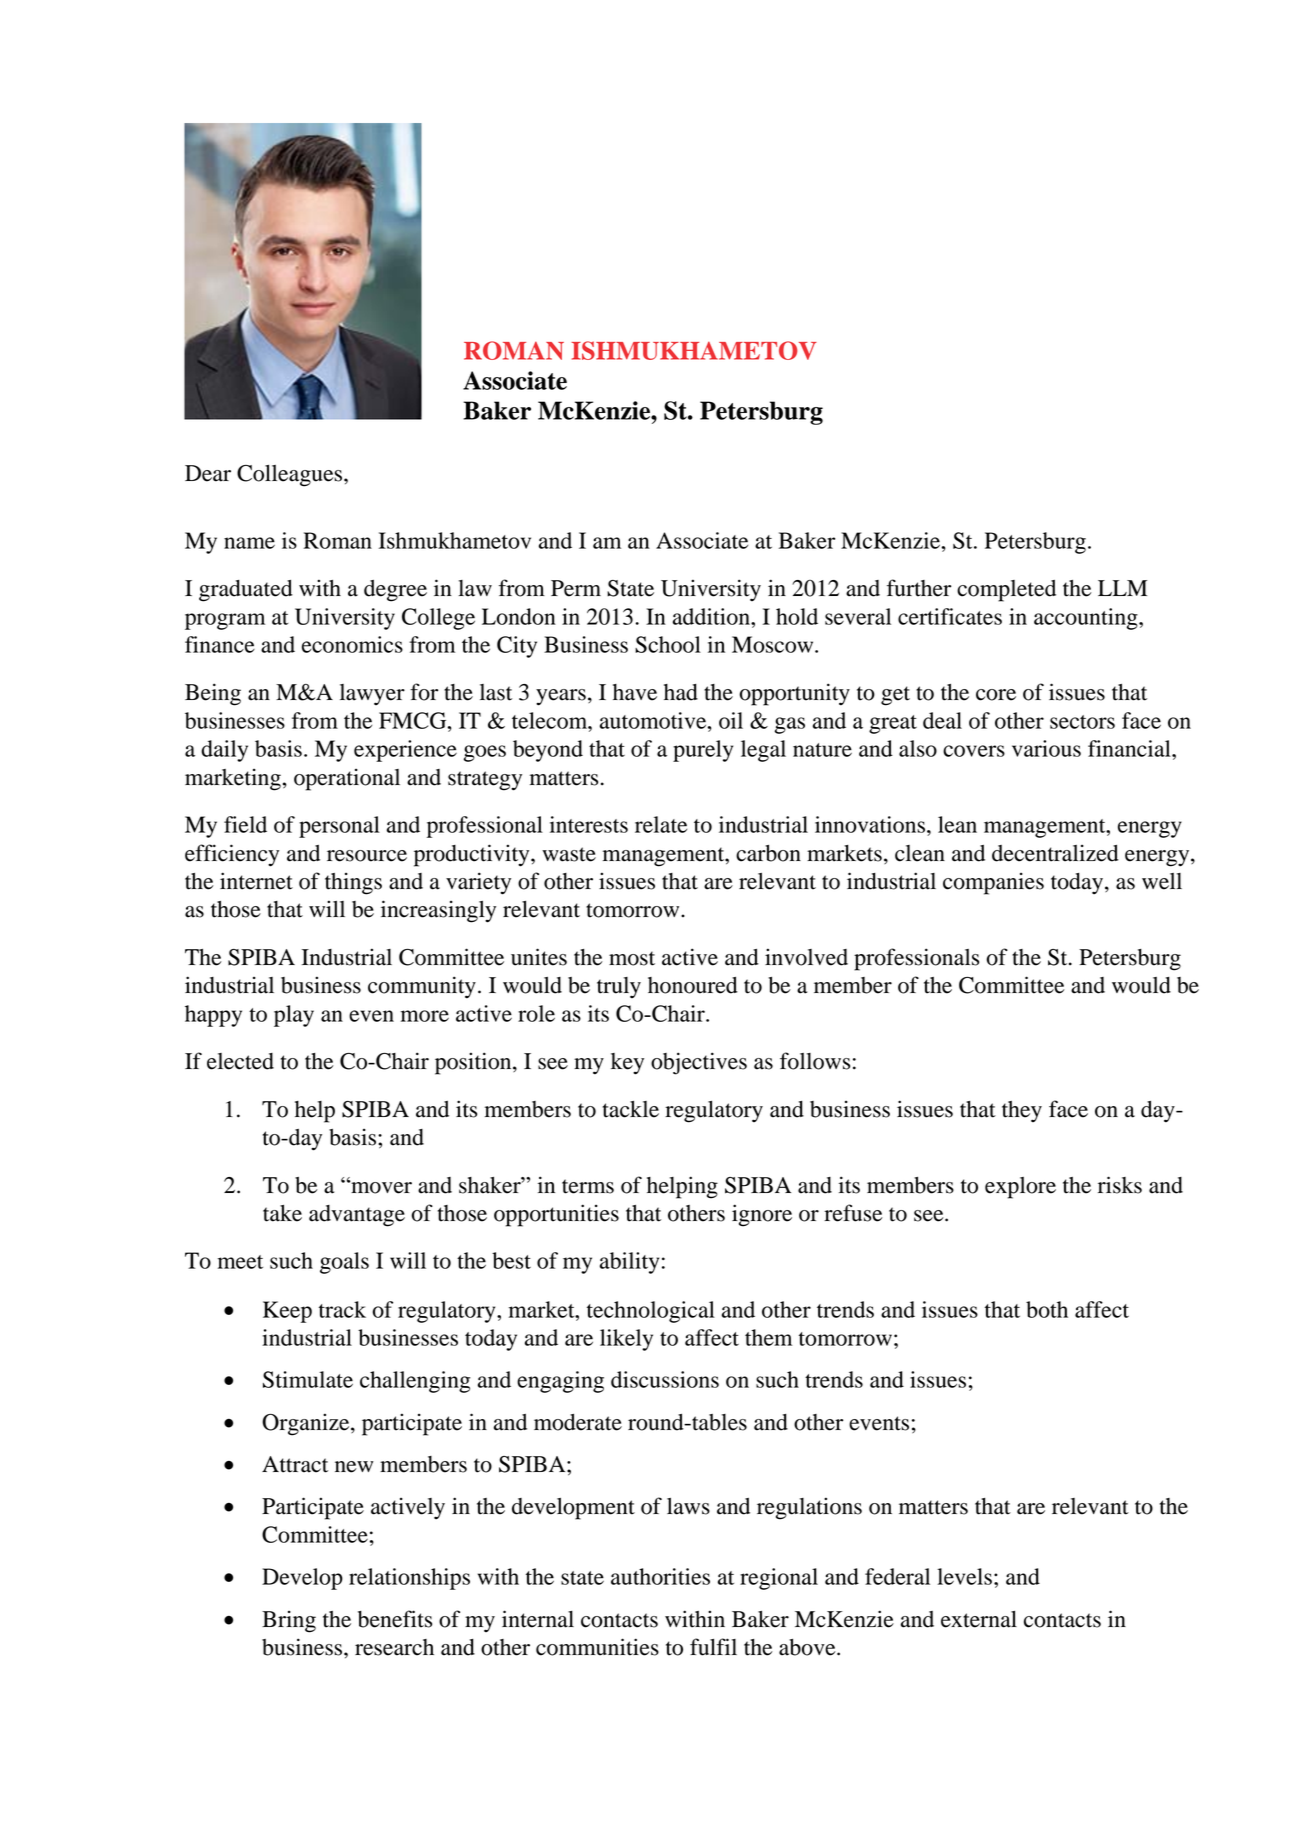 The height and width of the page is (1827, 1292). I want to click on authorities, so click(660, 1576).
